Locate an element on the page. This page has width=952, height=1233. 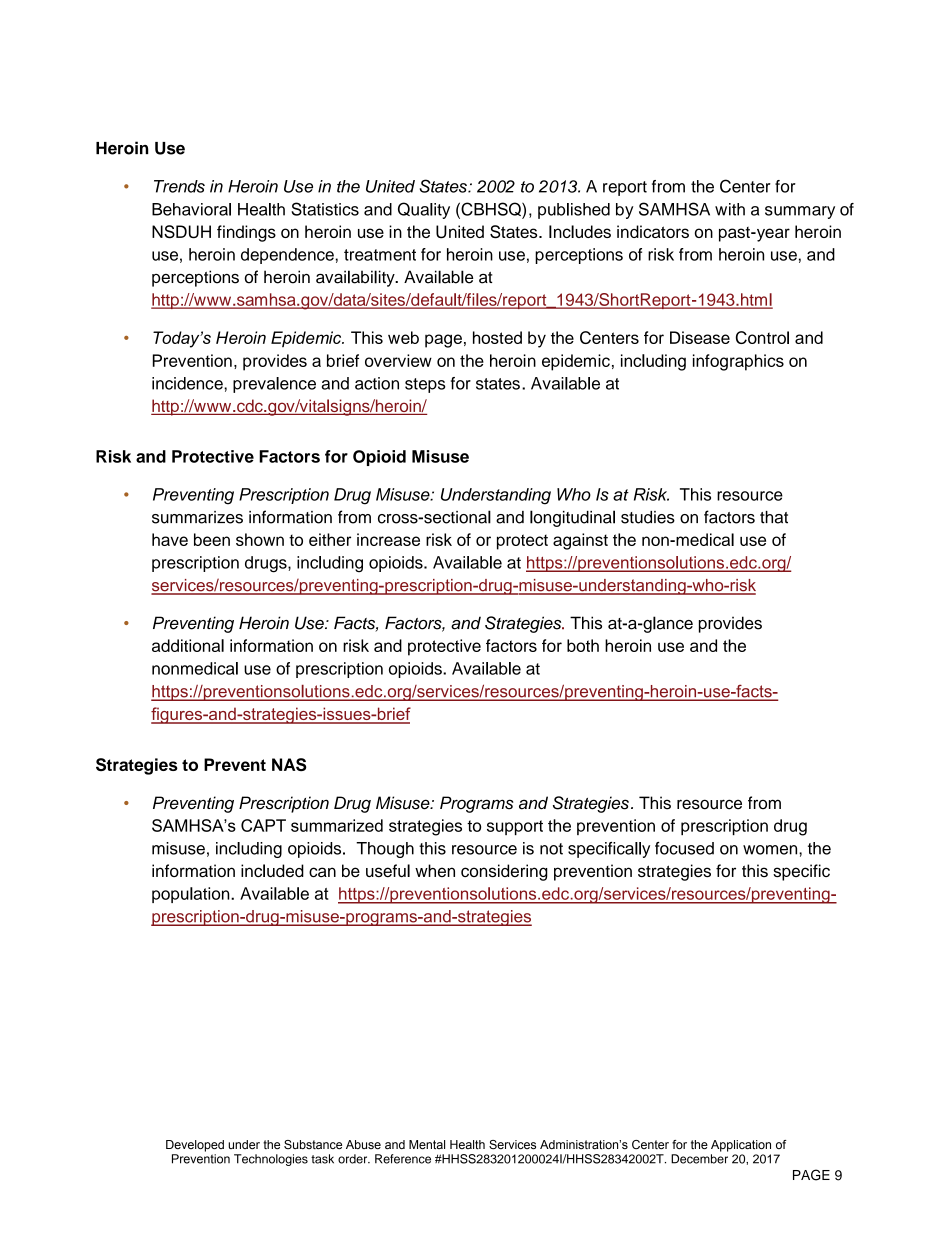
prevalence is located at coordinates (274, 385).
